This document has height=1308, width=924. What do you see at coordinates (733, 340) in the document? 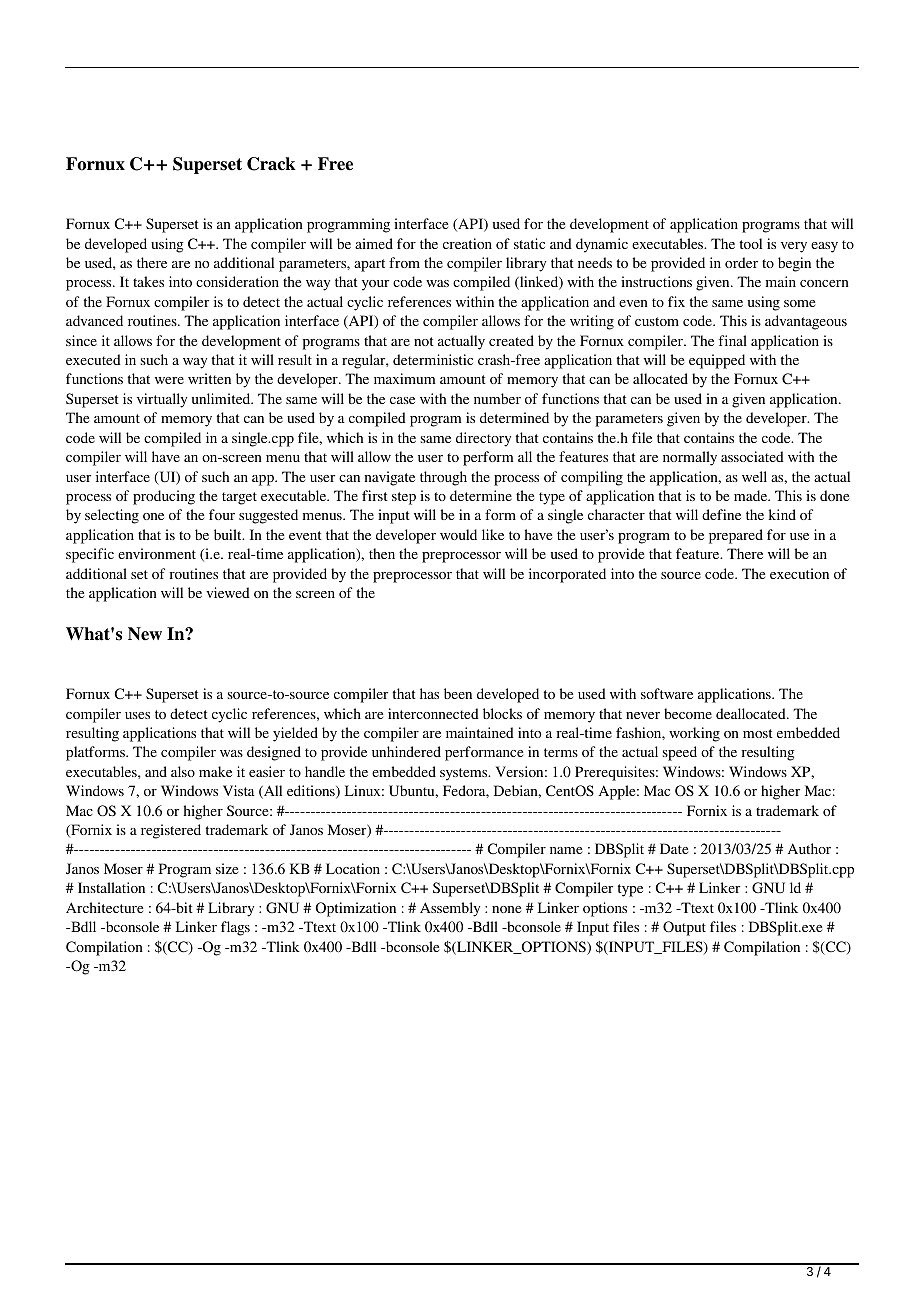
I see `final` at bounding box center [733, 340].
